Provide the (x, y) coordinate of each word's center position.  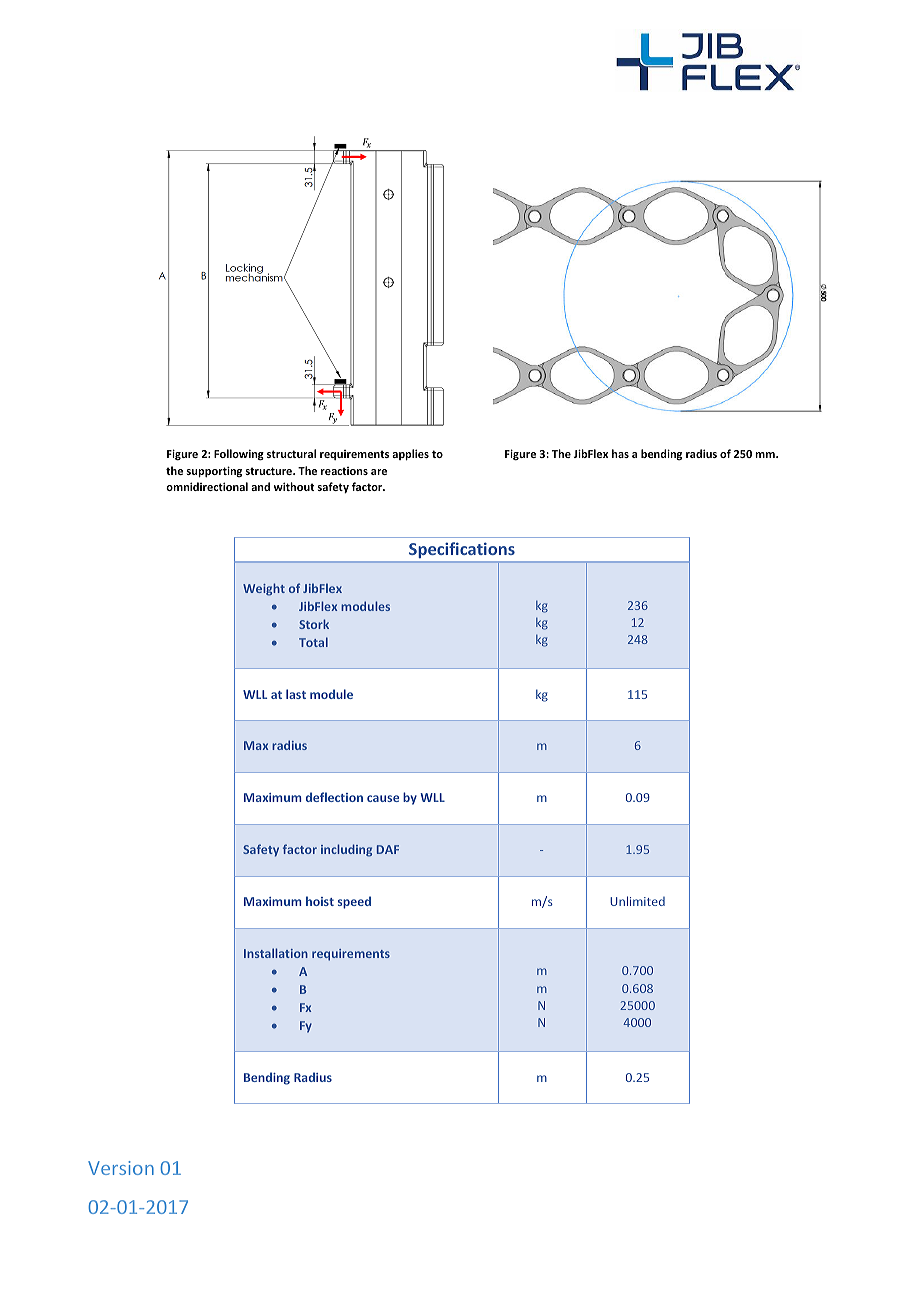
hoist (320, 901)
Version (121, 1168)
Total (313, 642)
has (620, 453)
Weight (264, 589)
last (296, 694)
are (379, 472)
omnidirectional (207, 486)
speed (354, 902)
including (346, 850)
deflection (334, 797)
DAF (388, 849)
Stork (314, 624)
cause (383, 798)
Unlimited (637, 901)
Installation (276, 953)
